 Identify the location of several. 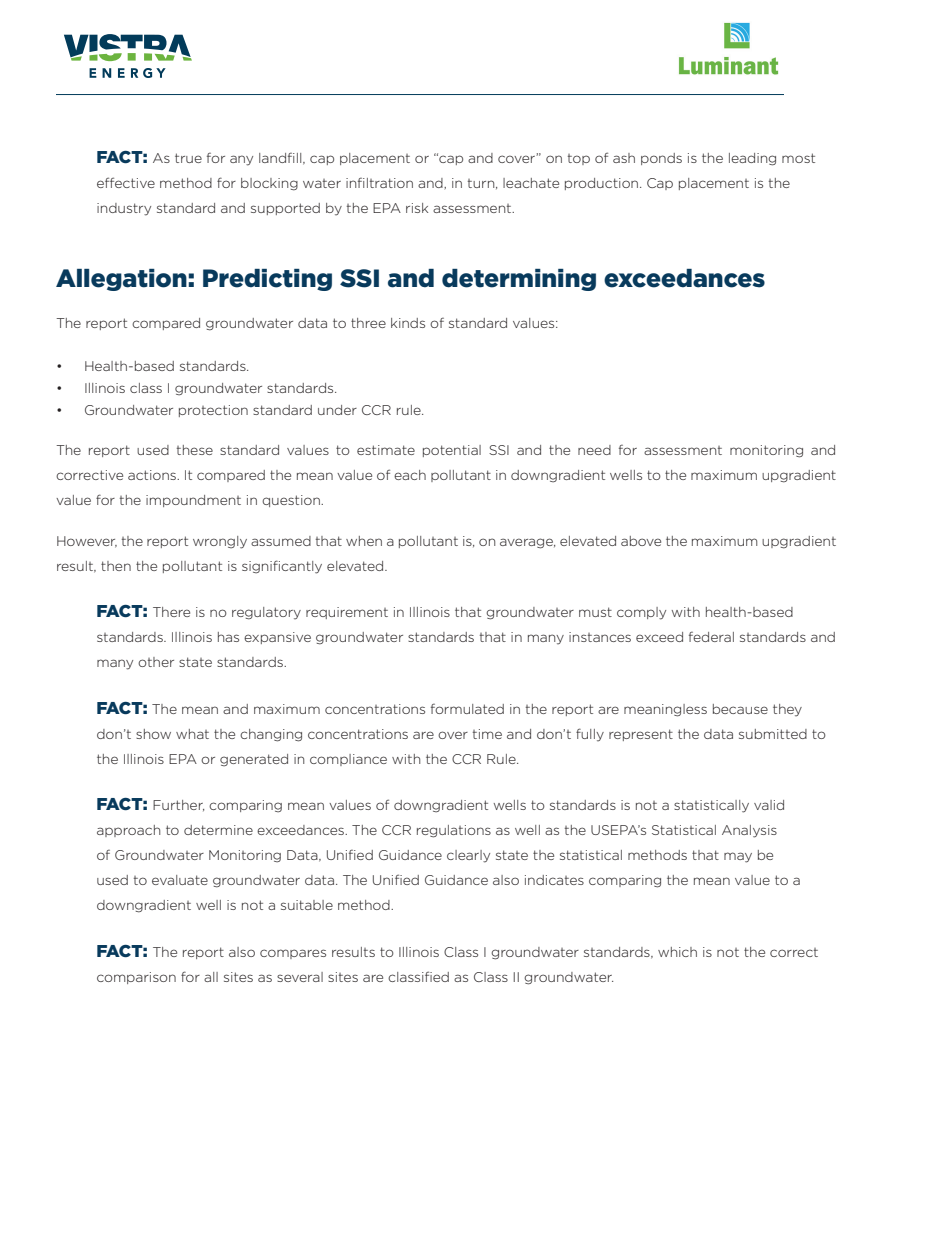
(300, 977).
